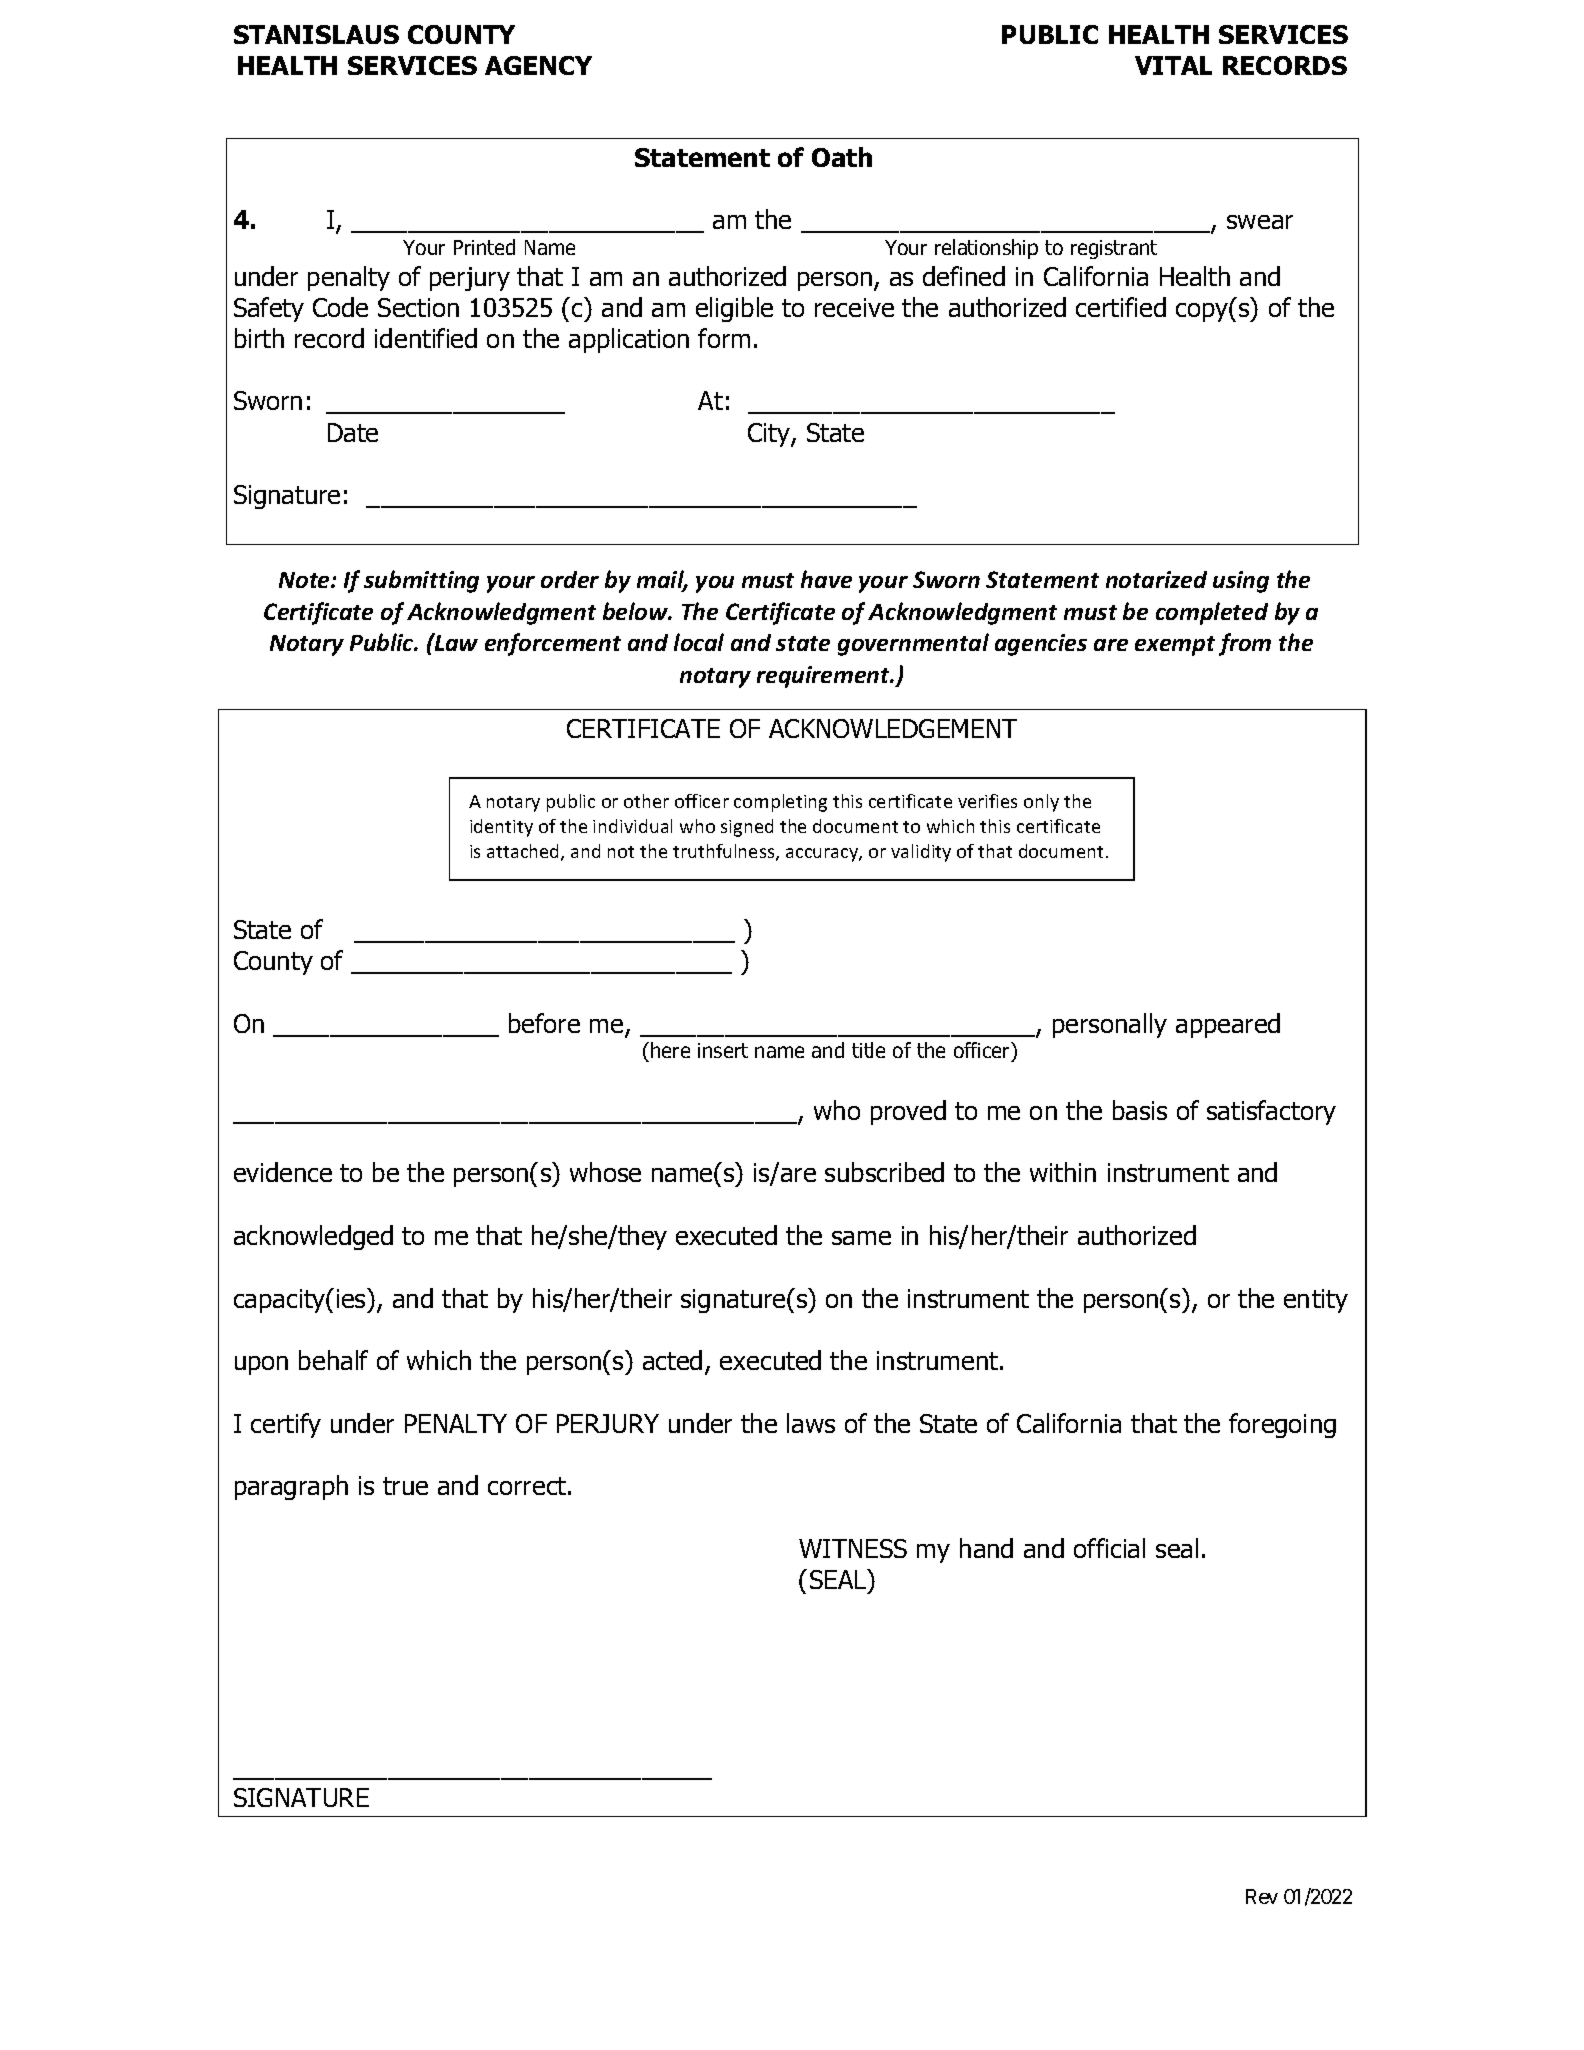 This screenshot has height=2050, width=1584. What do you see at coordinates (723, 1050) in the screenshot?
I see `insert` at bounding box center [723, 1050].
